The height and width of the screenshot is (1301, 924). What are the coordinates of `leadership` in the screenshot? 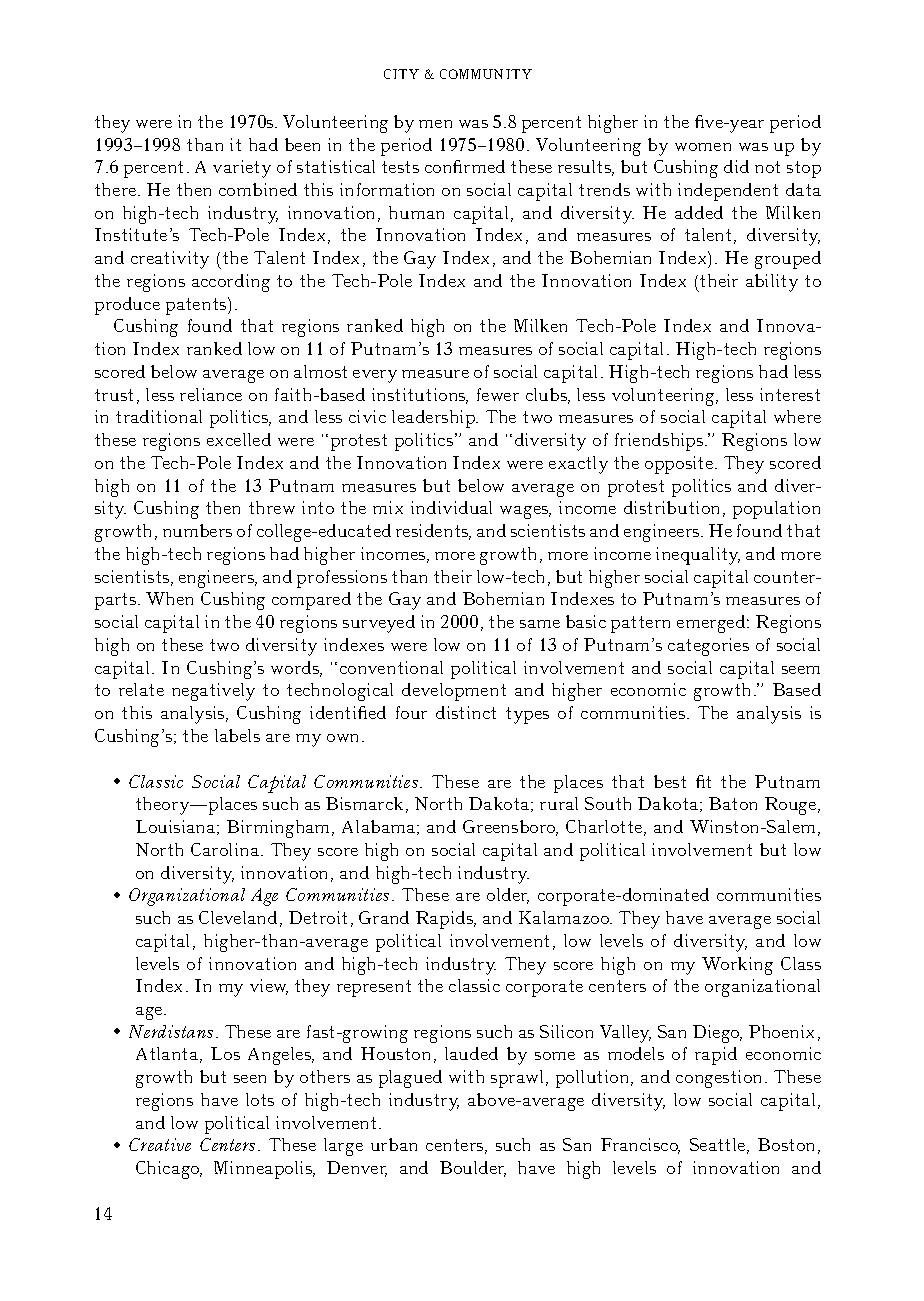 It's located at (435, 419).
